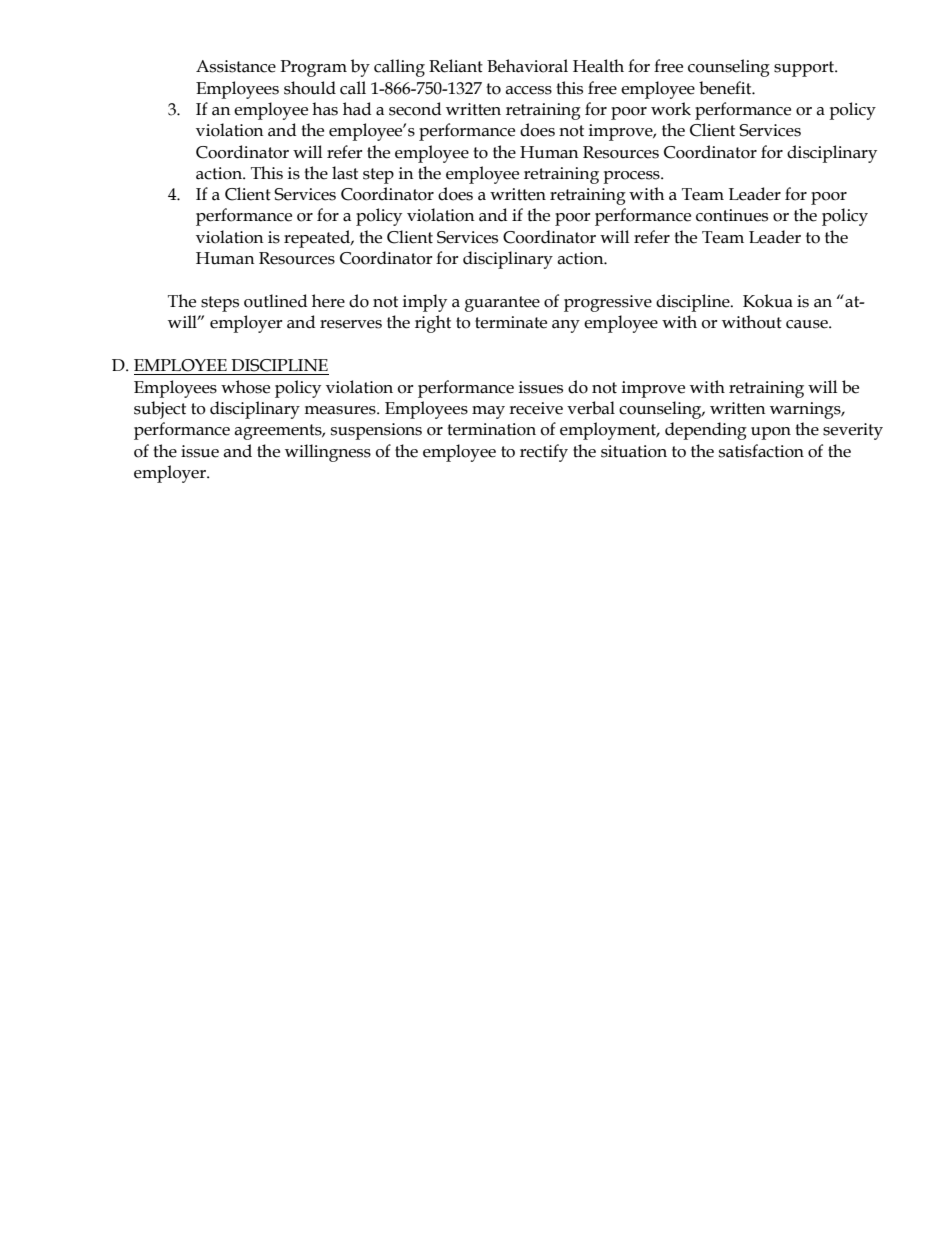  What do you see at coordinates (376, 431) in the image?
I see `suspensions` at bounding box center [376, 431].
